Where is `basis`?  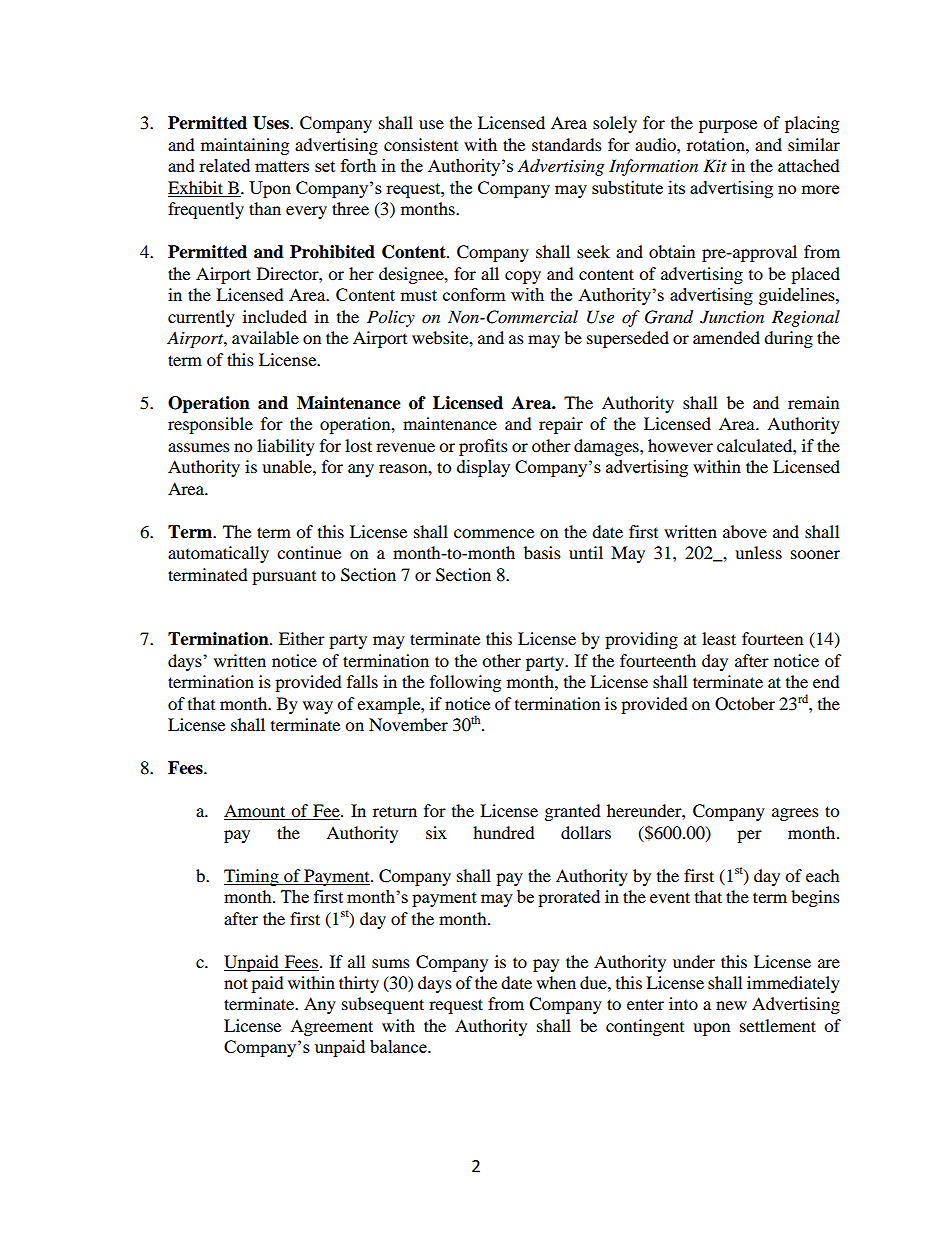 basis is located at coordinates (542, 552).
